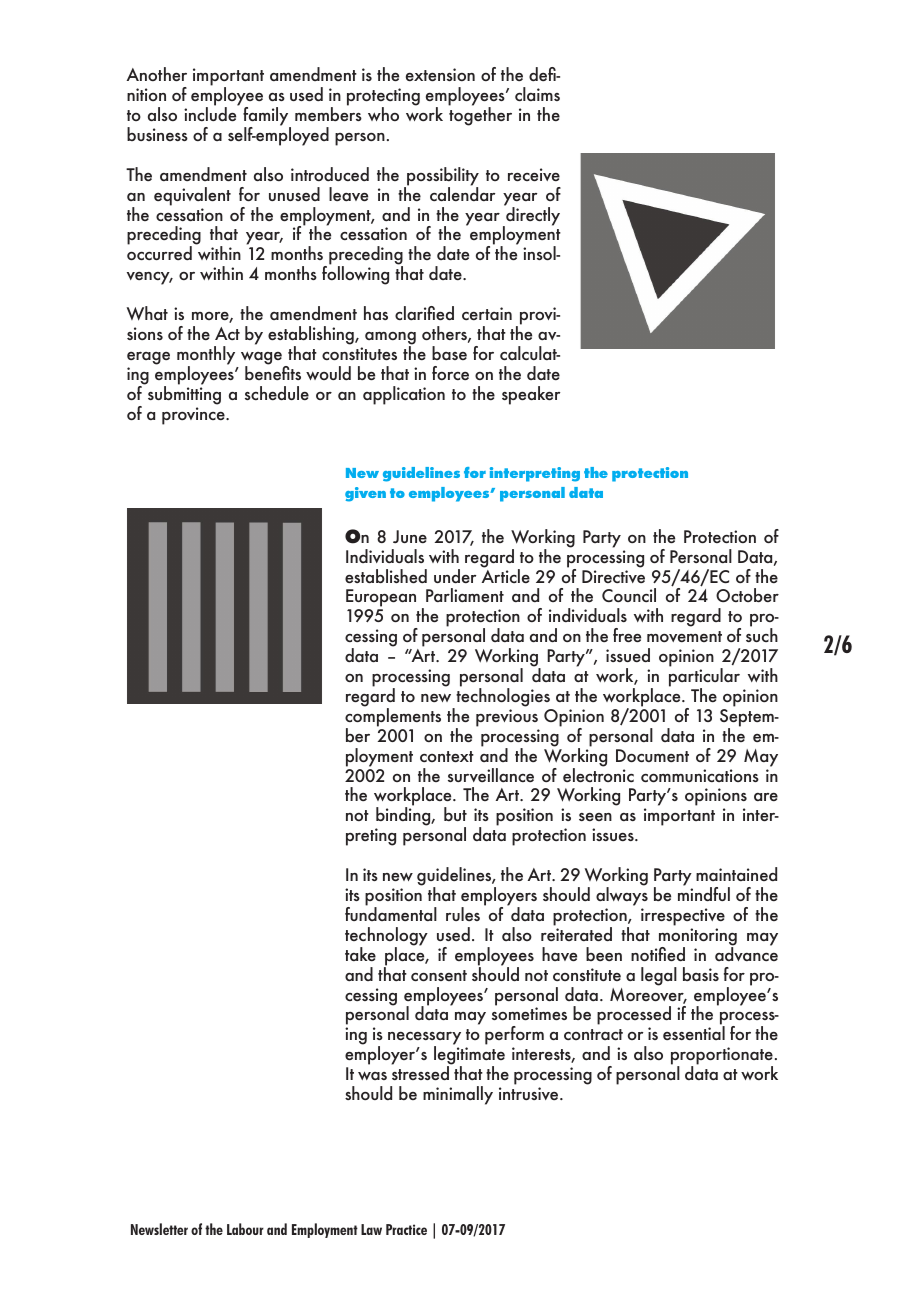 The width and height of the document is (924, 1289). What do you see at coordinates (480, 115) in the document?
I see `together` at bounding box center [480, 115].
